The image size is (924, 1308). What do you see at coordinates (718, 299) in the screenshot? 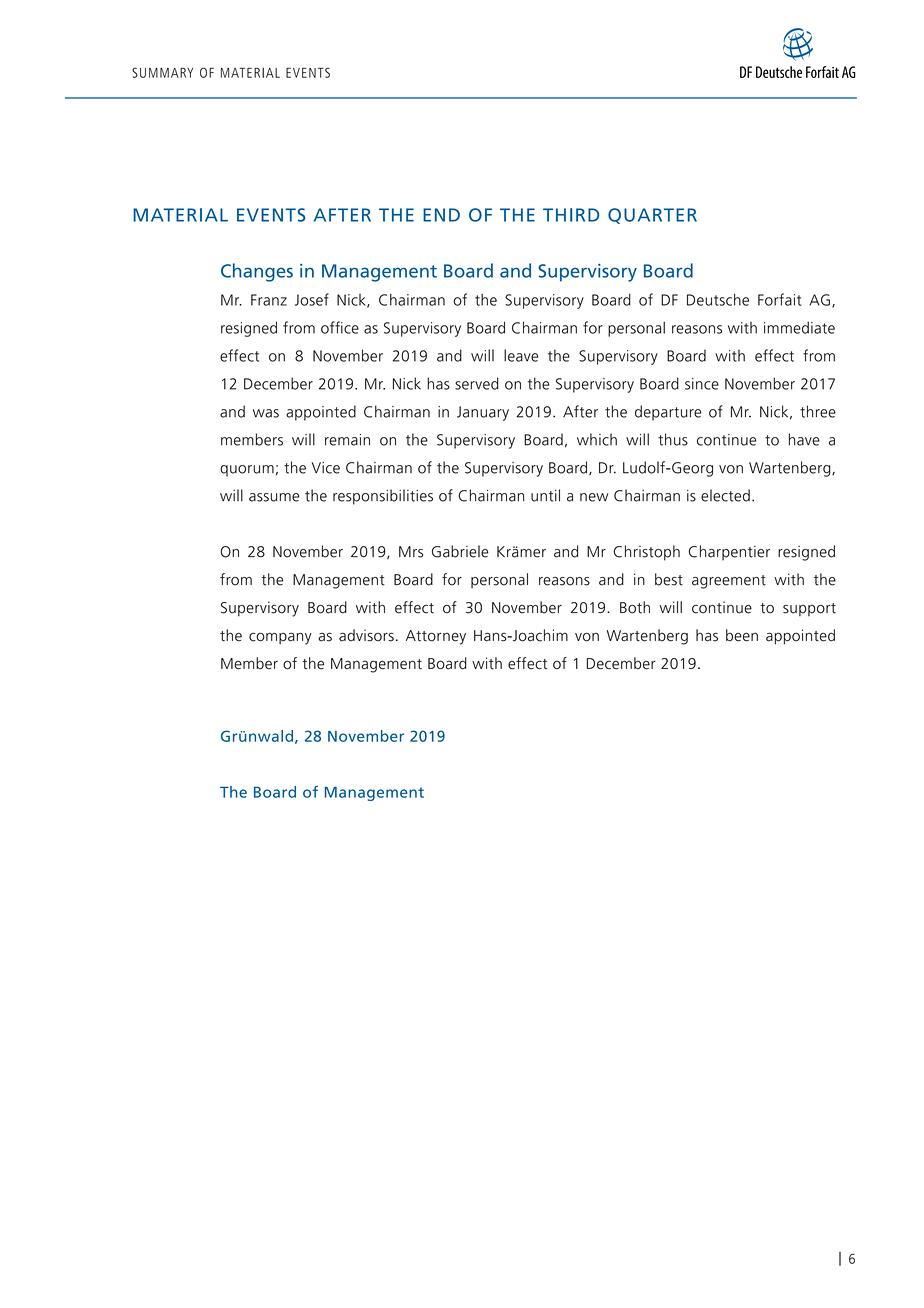
I see `Deutsche` at bounding box center [718, 299].
